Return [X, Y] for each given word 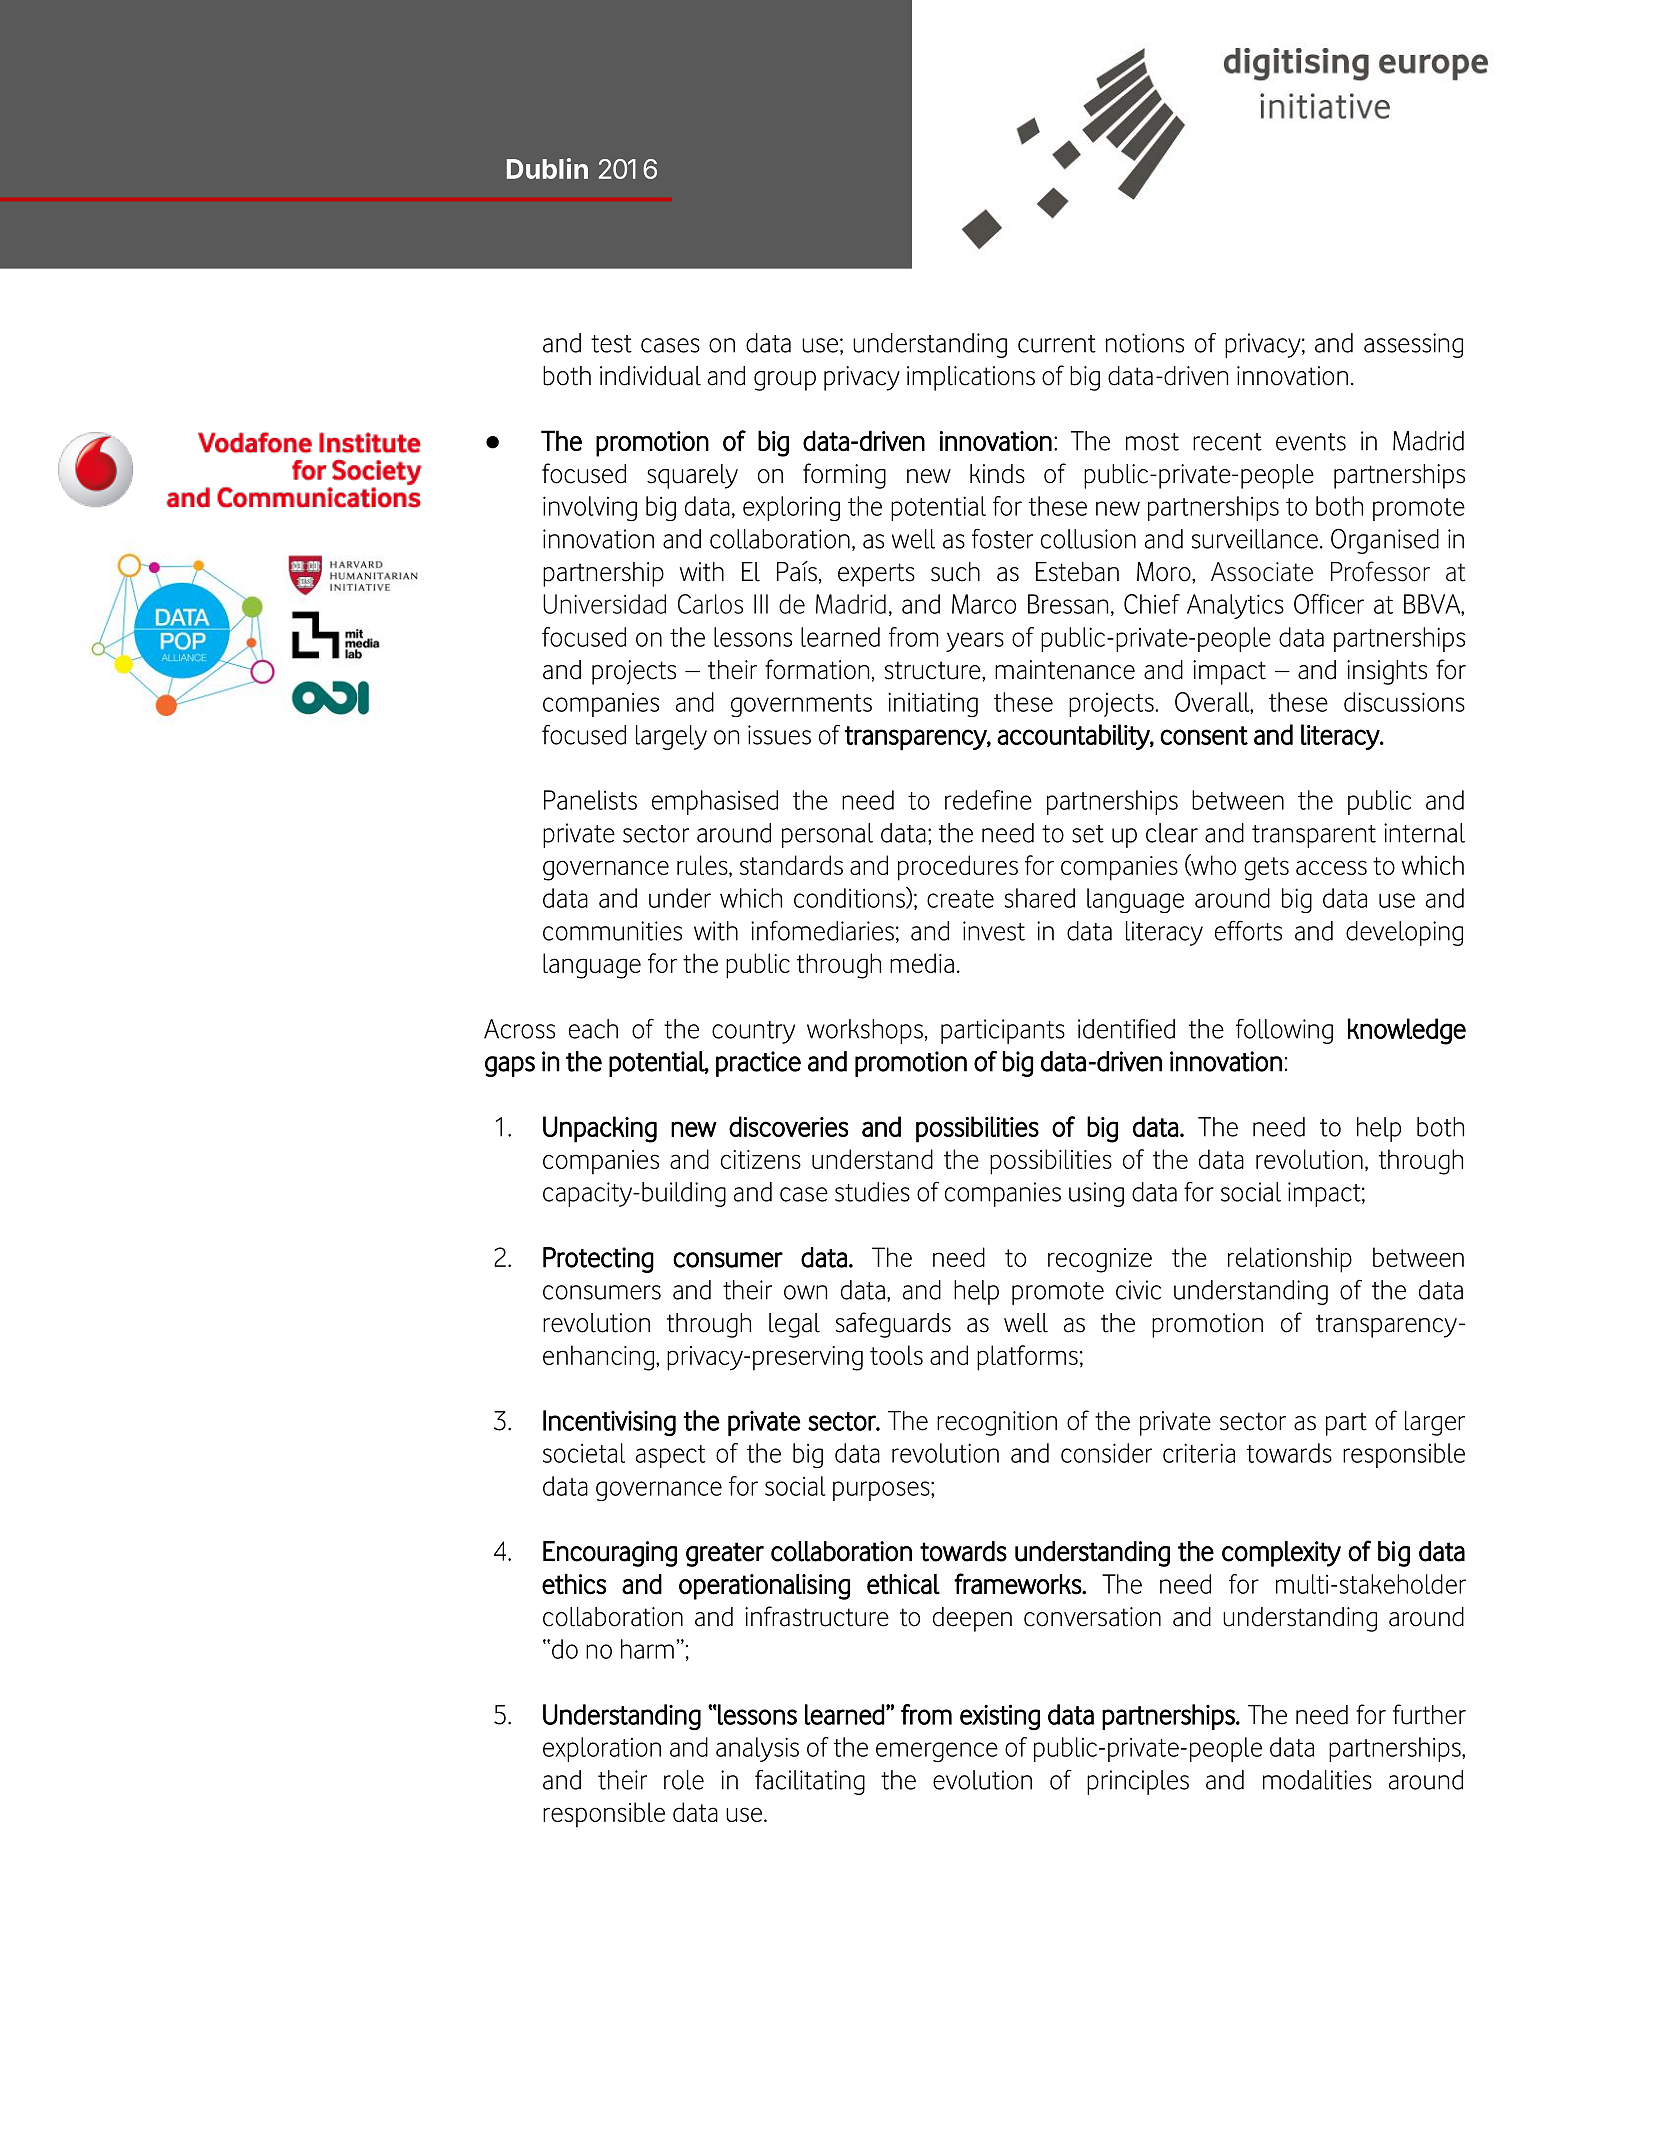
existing [1000, 1717]
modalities [1317, 1780]
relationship [1290, 1260]
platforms [1027, 1358]
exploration [602, 1749]
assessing [1413, 345]
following [1284, 1031]
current [1057, 344]
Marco [984, 604]
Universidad [604, 604]
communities [612, 931]
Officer [1329, 604]
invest [994, 931]
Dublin [547, 168]
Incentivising [609, 1423]
